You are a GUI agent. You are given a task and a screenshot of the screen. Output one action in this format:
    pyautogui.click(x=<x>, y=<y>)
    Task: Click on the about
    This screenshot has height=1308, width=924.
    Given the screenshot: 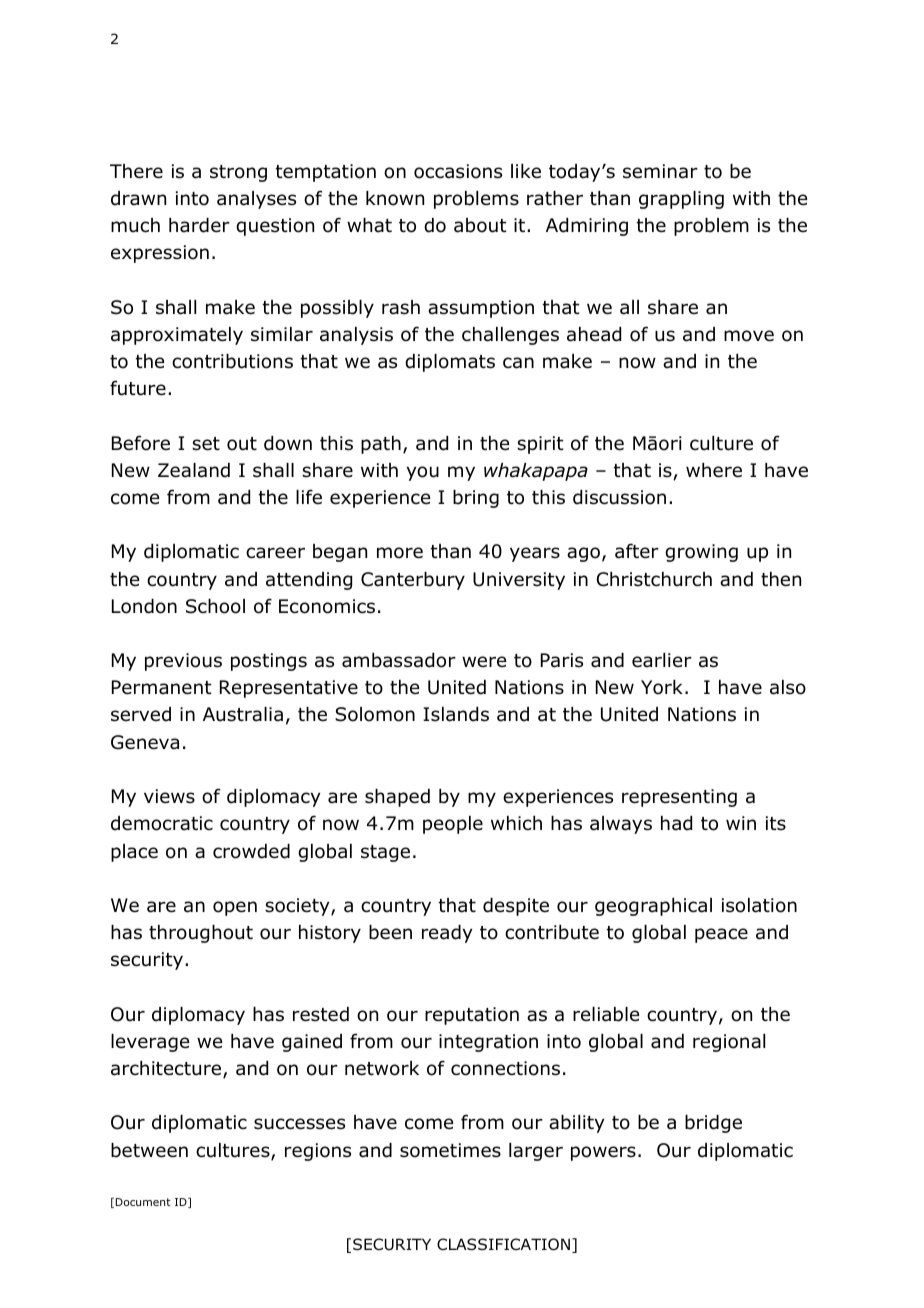 What is the action you would take?
    pyautogui.click(x=480, y=225)
